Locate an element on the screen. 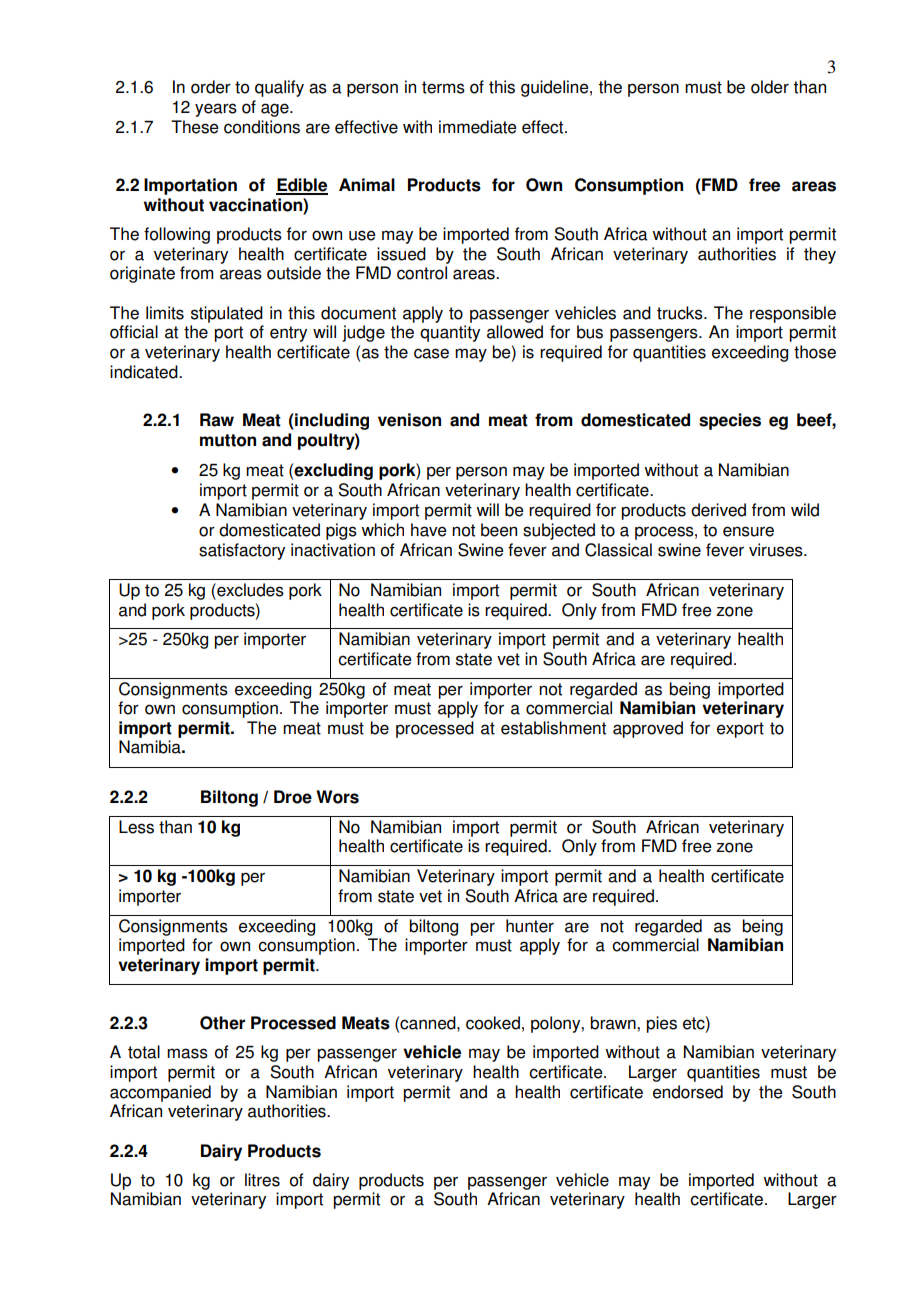  litres is located at coordinates (262, 1180).
